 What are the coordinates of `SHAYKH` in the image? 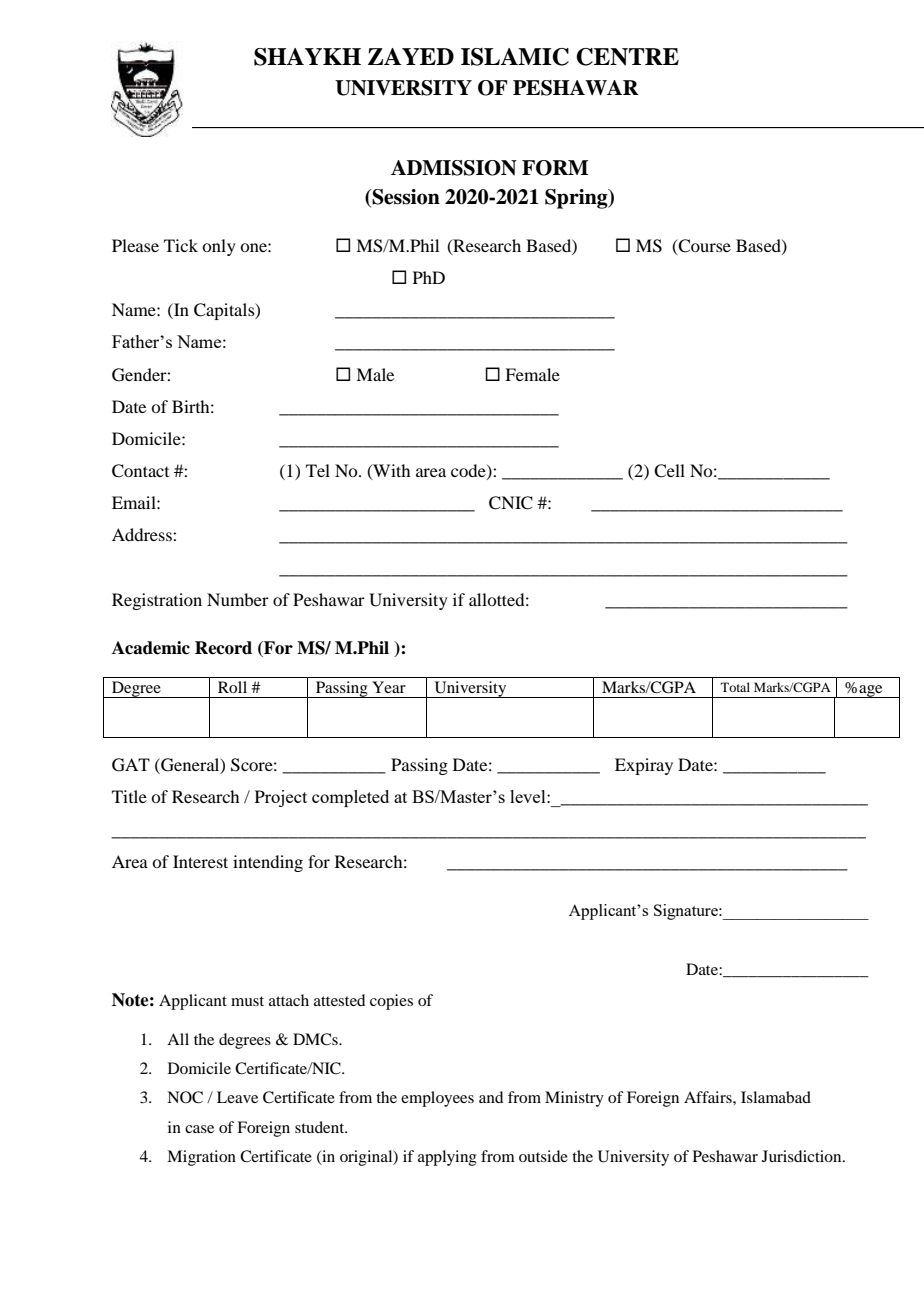 It's located at (307, 57).
